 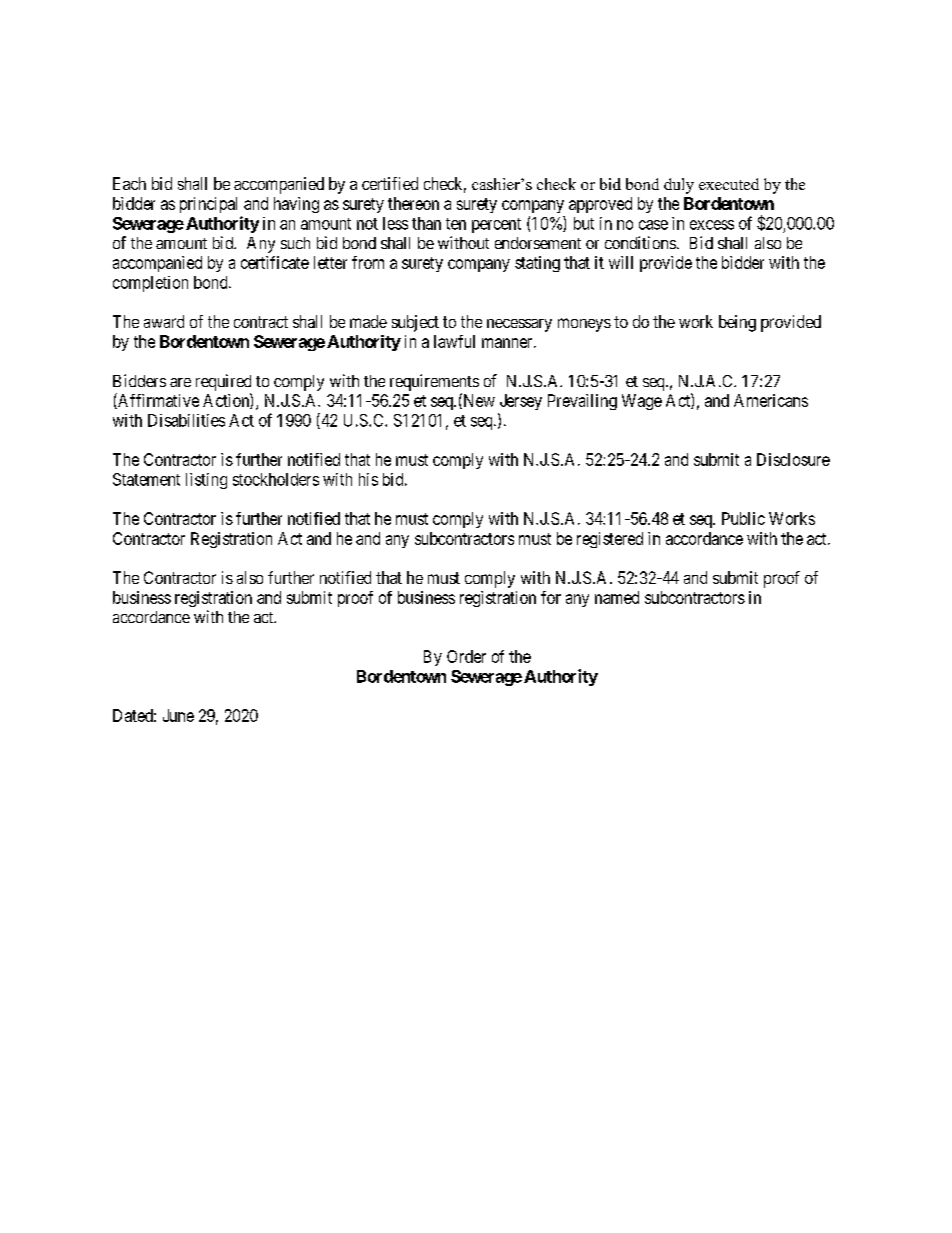 What do you see at coordinates (208, 205) in the image?
I see `principal` at bounding box center [208, 205].
